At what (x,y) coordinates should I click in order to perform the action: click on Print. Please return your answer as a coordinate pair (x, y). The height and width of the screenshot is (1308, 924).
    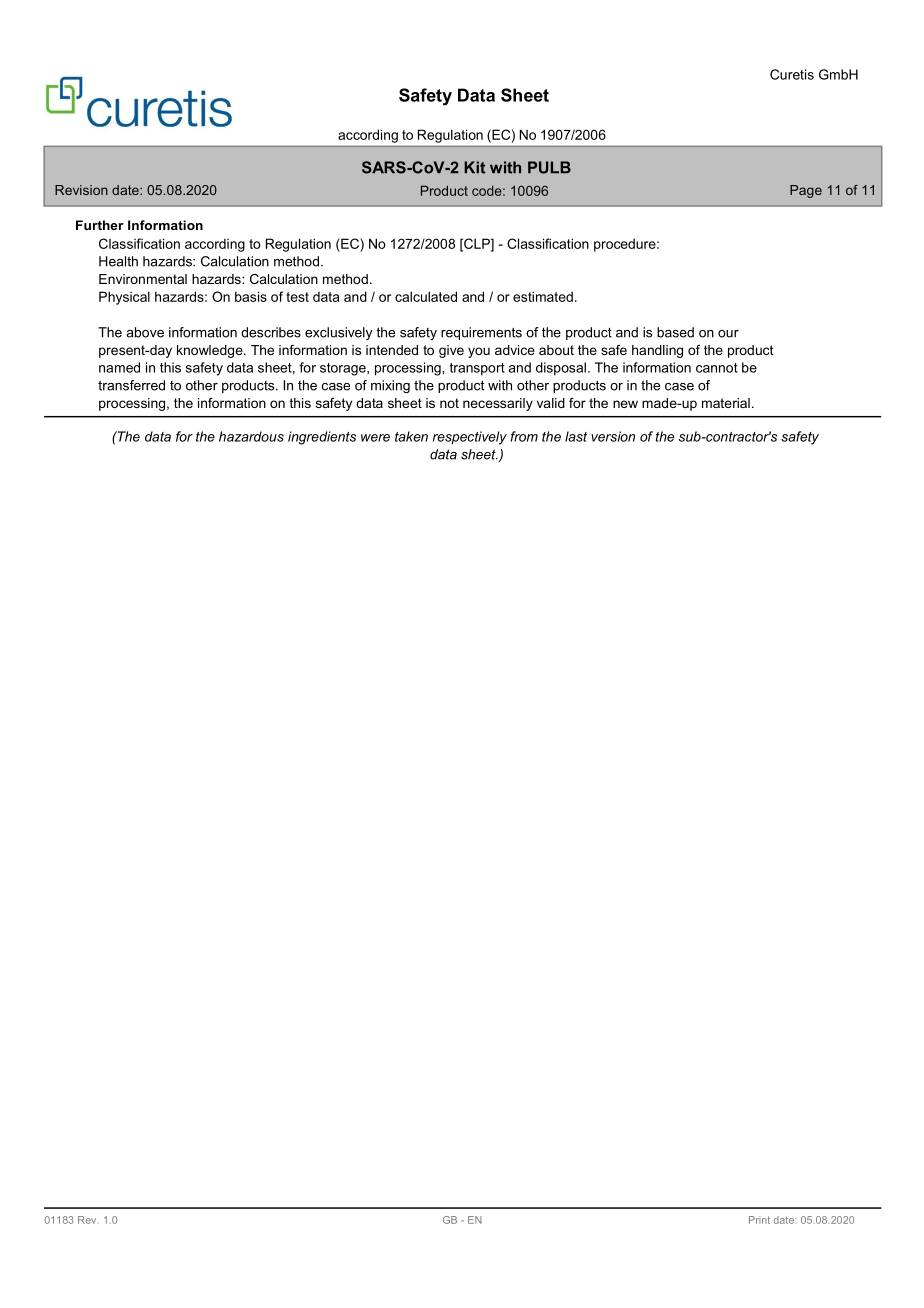
    Looking at the image, I should click on (759, 1220).
